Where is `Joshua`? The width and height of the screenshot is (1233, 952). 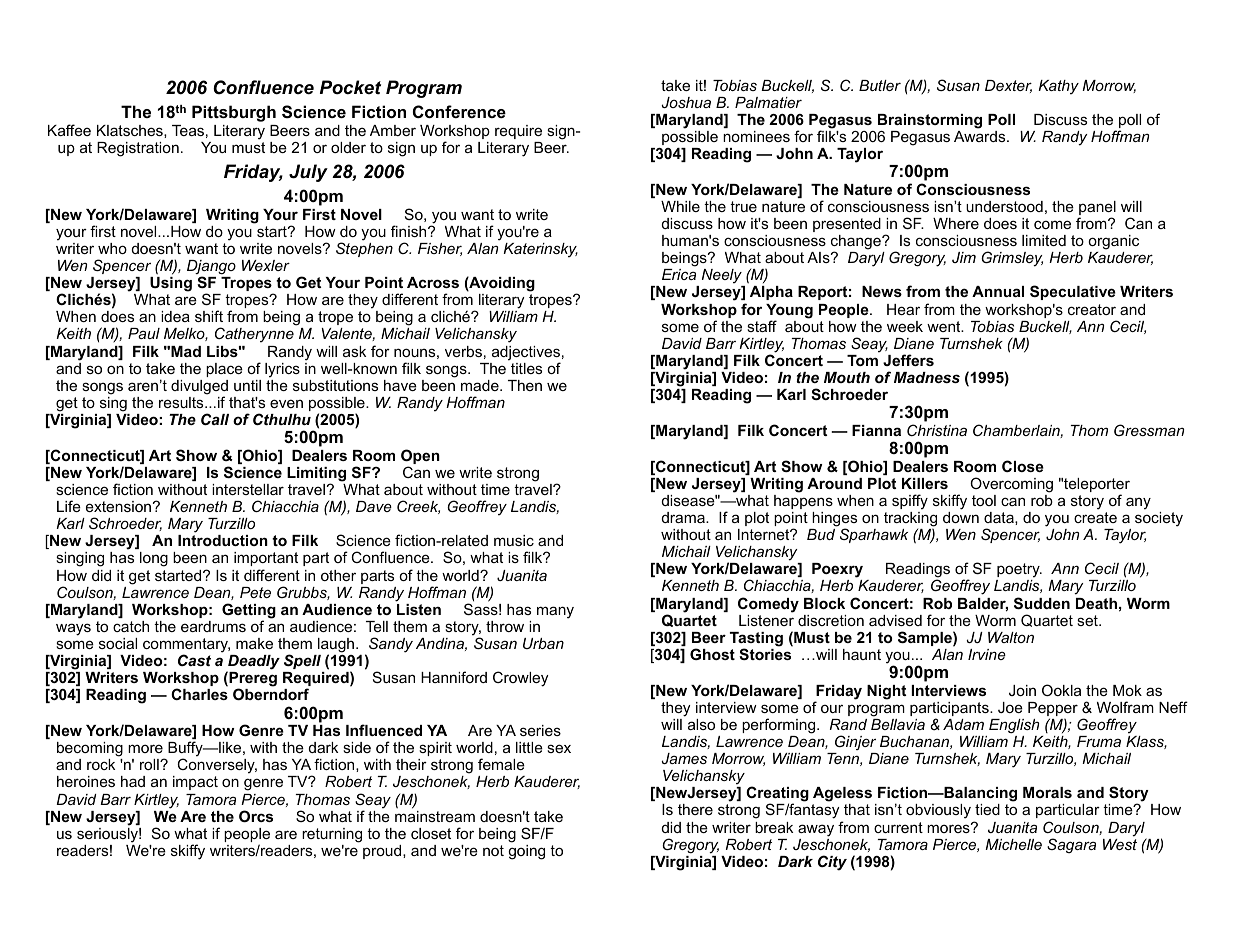
Joshua is located at coordinates (686, 102).
